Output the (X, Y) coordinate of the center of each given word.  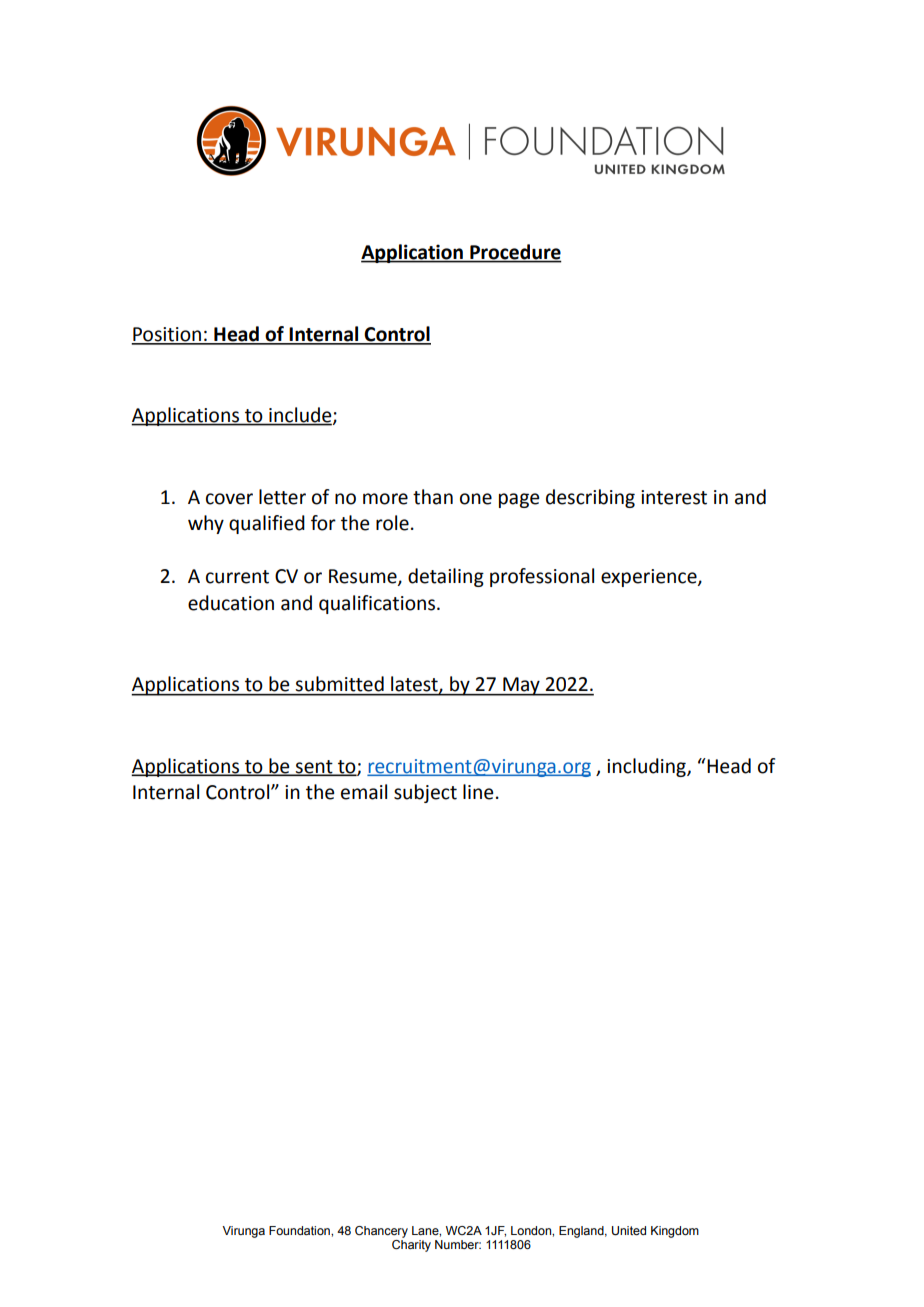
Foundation (300, 1230)
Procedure (515, 253)
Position (167, 335)
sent (314, 768)
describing (590, 498)
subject (425, 793)
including (647, 767)
